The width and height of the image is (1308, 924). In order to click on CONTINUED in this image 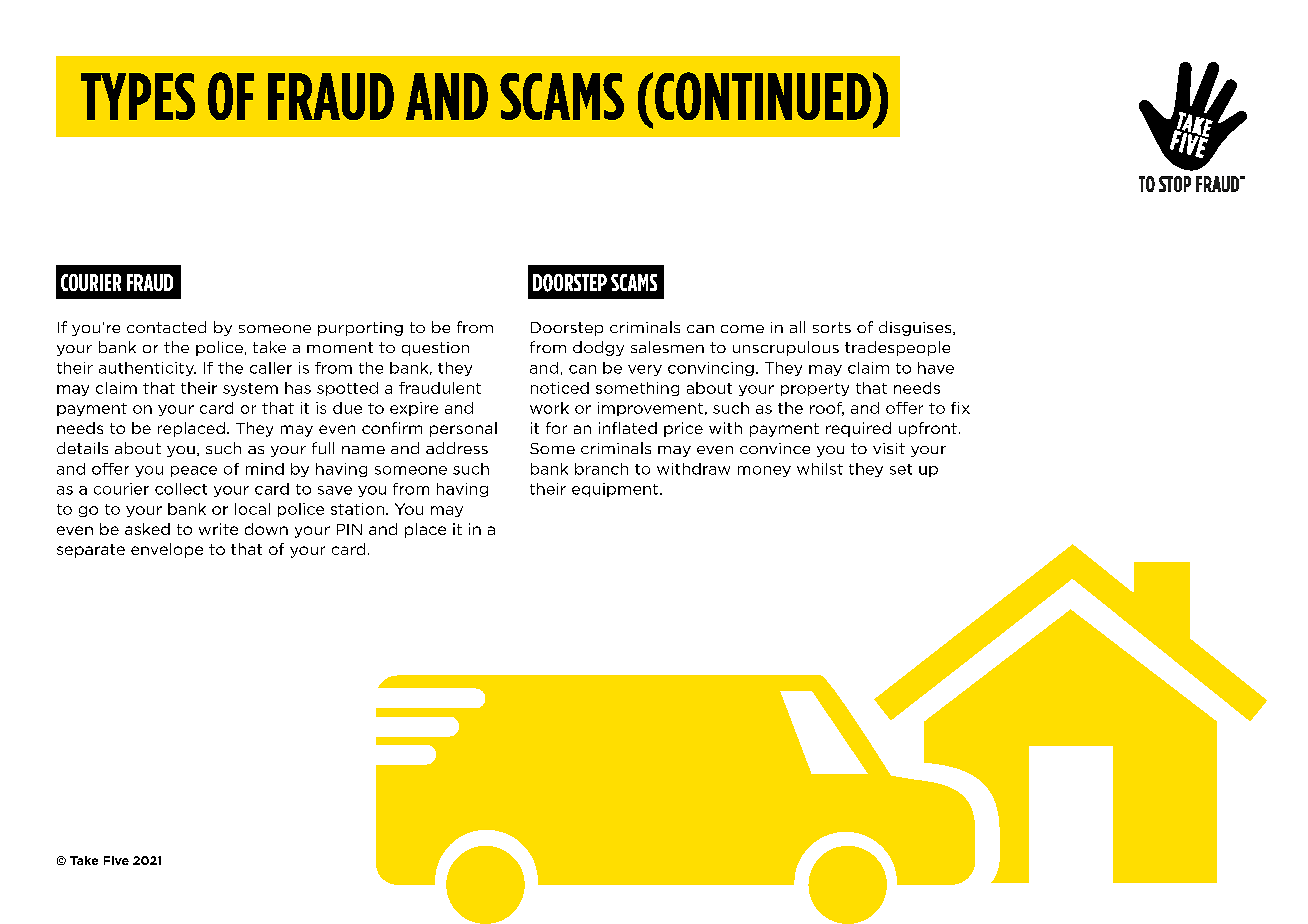, I will do `click(763, 96)`.
